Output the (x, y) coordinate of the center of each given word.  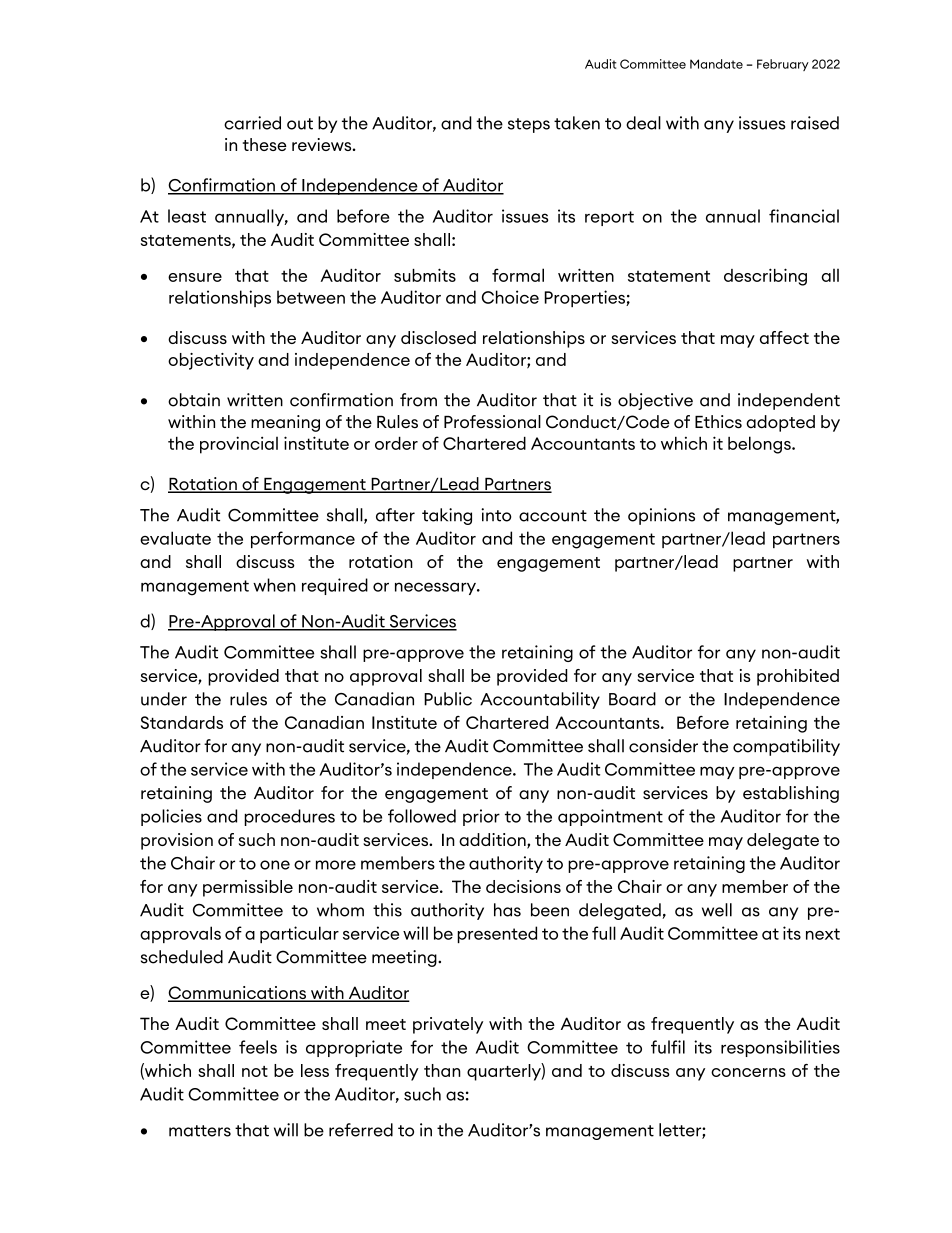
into (496, 515)
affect (784, 337)
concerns (748, 1072)
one (275, 865)
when (274, 585)
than (442, 1070)
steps (529, 125)
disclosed (438, 337)
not (255, 1071)
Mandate (716, 64)
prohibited (798, 677)
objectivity (211, 361)
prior (481, 817)
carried (252, 123)
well (717, 910)
